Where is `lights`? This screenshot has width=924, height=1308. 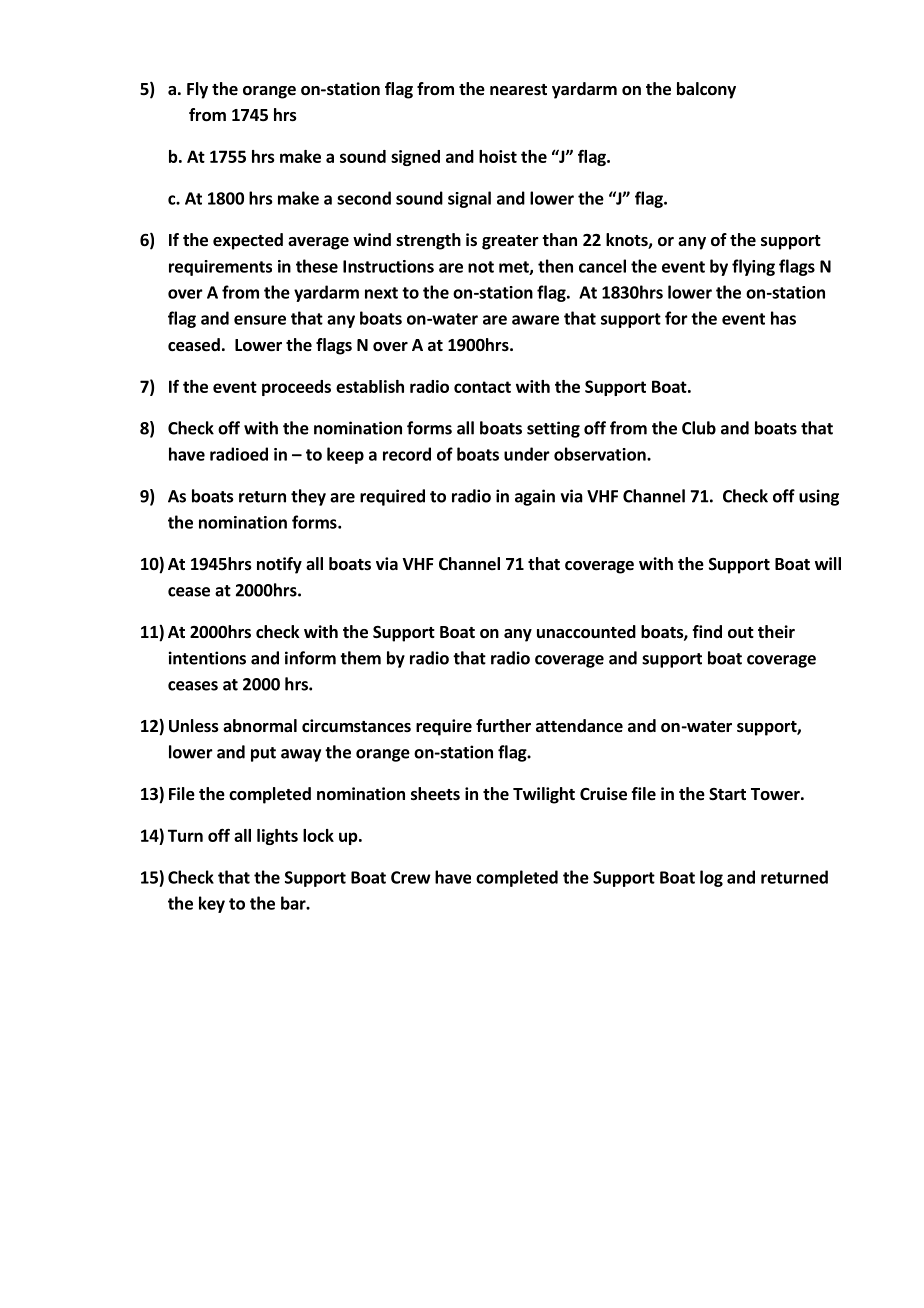 lights is located at coordinates (277, 837).
